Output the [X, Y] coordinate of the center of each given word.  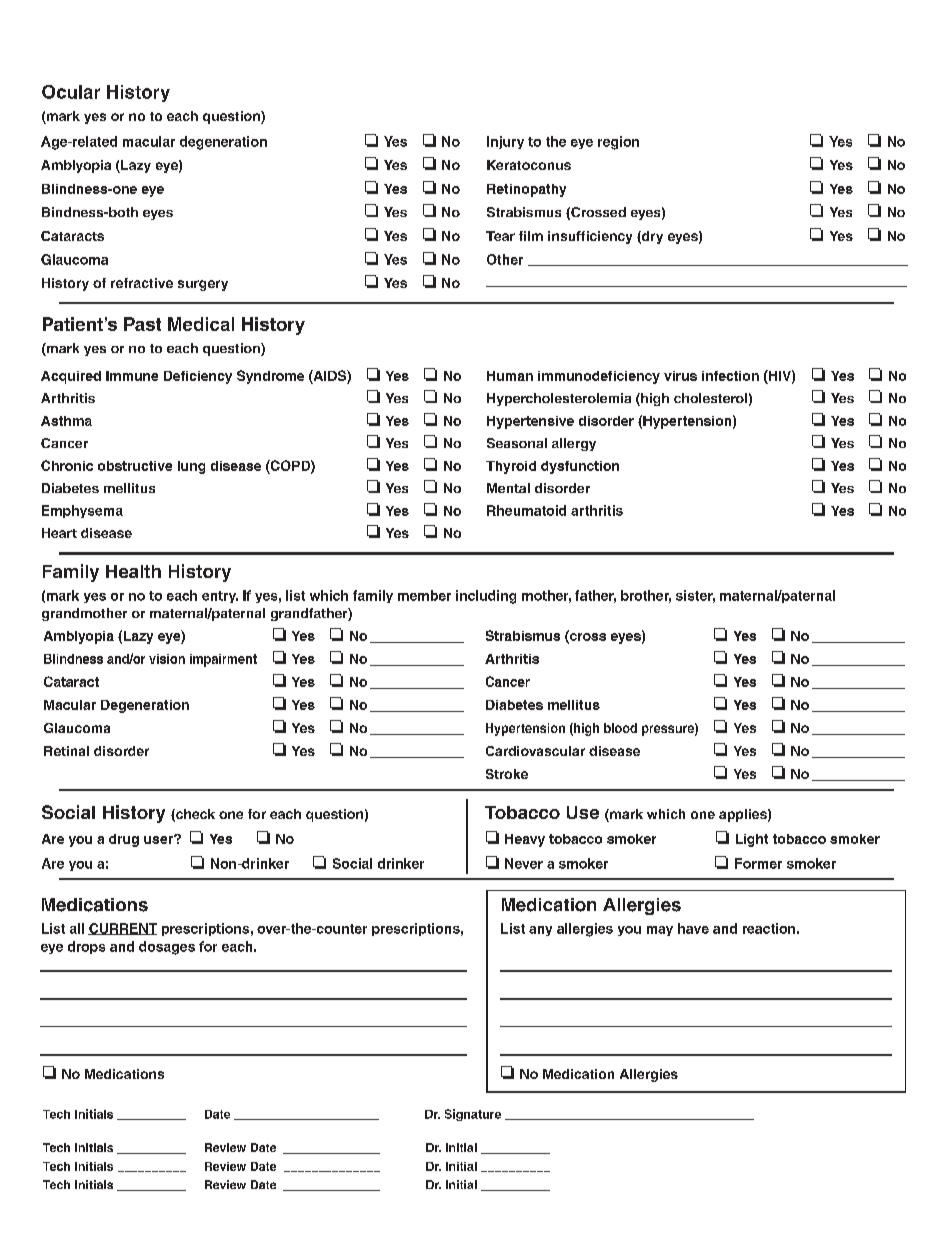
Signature [473, 1115]
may [660, 931]
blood [620, 728]
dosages [167, 948]
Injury [505, 142]
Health [133, 571]
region [618, 143]
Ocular [71, 92]
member [424, 595]
